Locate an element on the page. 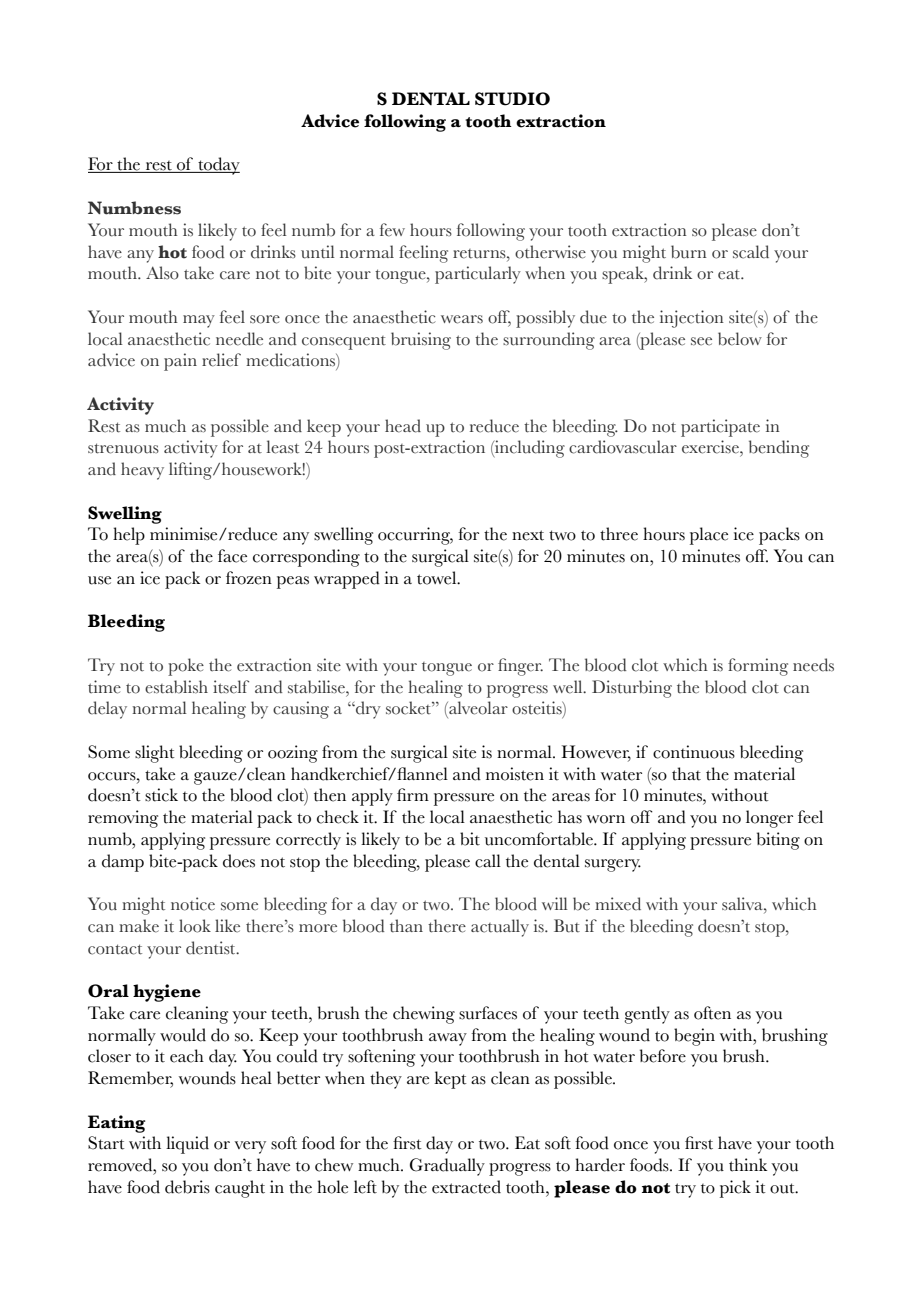 The width and height of the page is (924, 1308). poke is located at coordinates (186, 667).
